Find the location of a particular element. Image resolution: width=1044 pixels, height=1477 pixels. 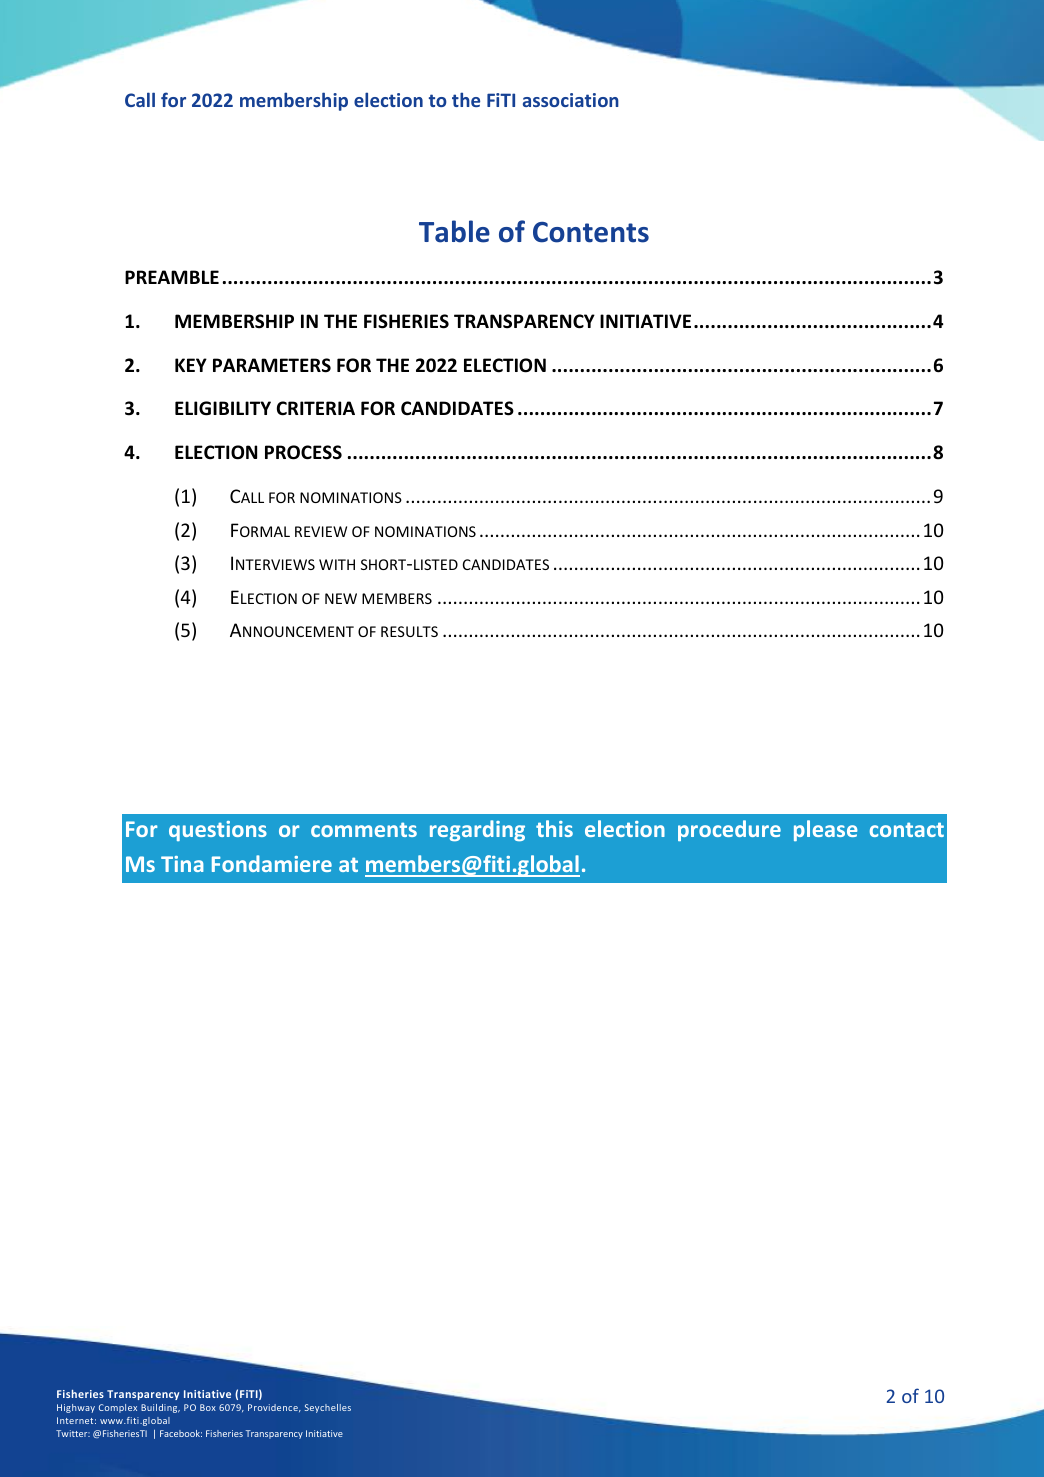

association is located at coordinates (571, 100).
